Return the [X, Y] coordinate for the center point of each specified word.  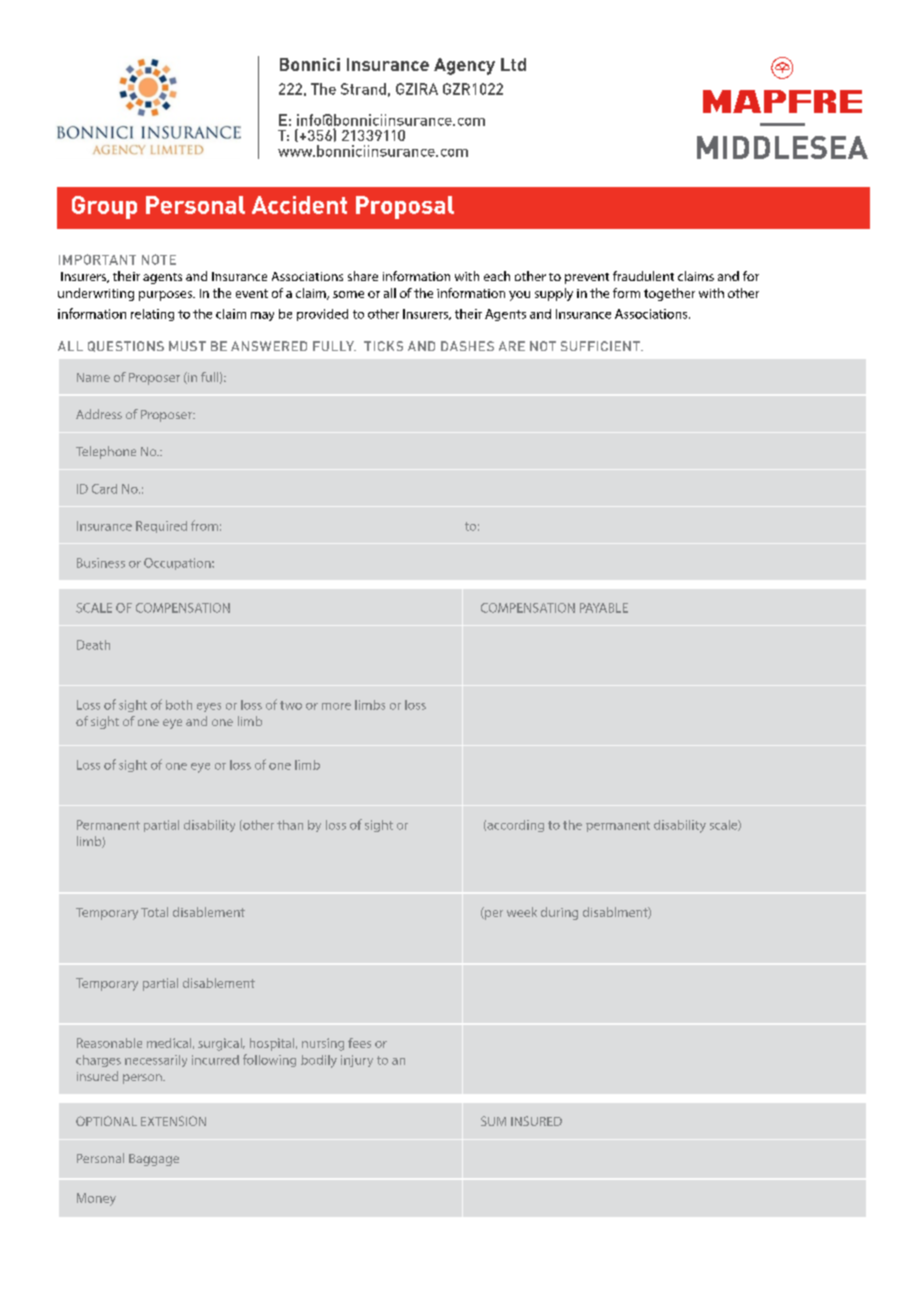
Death [93, 645]
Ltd [513, 64]
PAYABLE [604, 608]
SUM [493, 1121]
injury [357, 1061]
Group [104, 207]
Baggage [154, 1160]
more [336, 706]
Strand [363, 89]
